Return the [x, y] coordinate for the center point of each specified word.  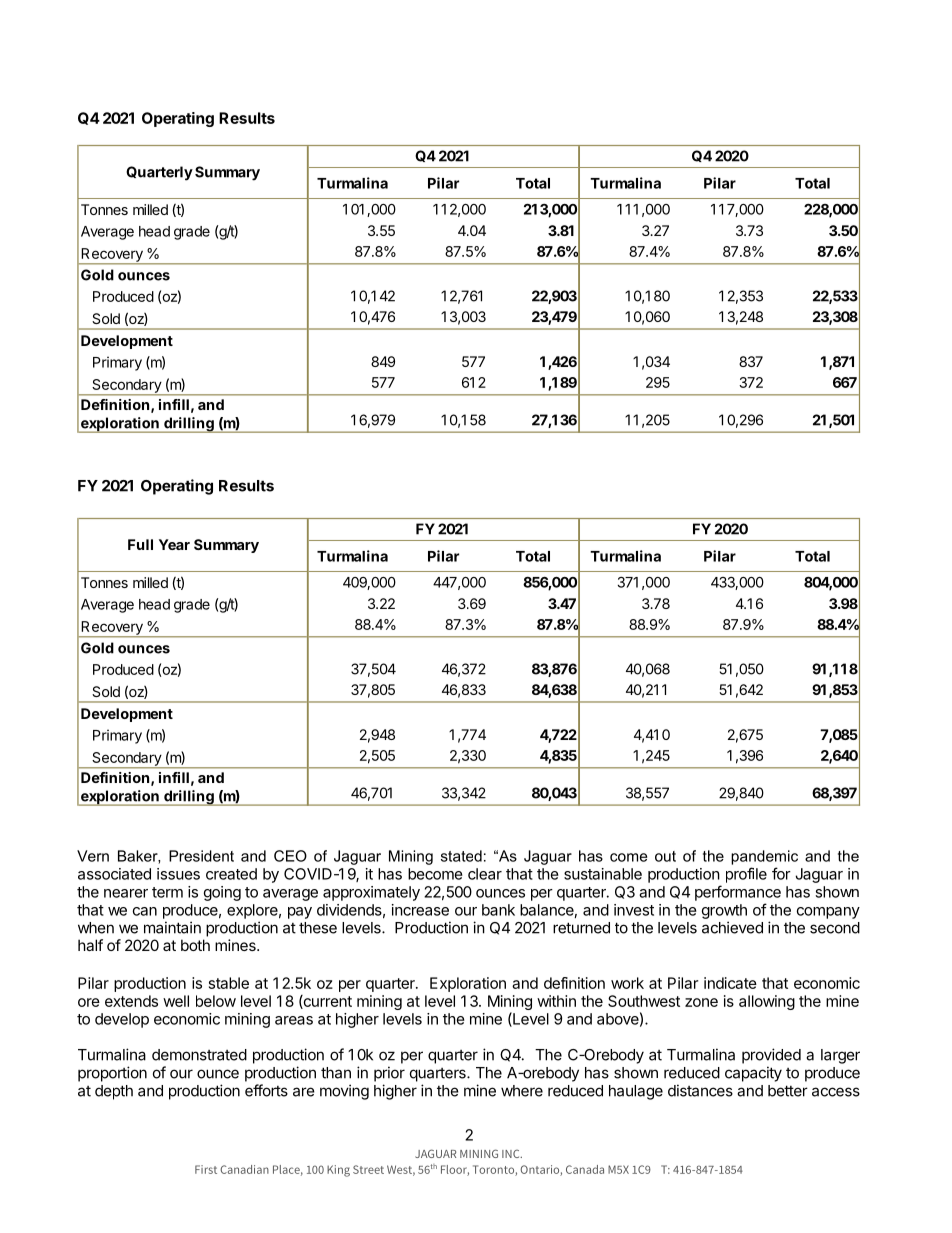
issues [178, 874]
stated [461, 856]
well [176, 1001]
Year [174, 544]
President [201, 856]
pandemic [764, 857]
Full [140, 544]
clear [485, 874]
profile [746, 875]
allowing [767, 1002]
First [206, 1169]
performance [738, 893]
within [556, 1001]
